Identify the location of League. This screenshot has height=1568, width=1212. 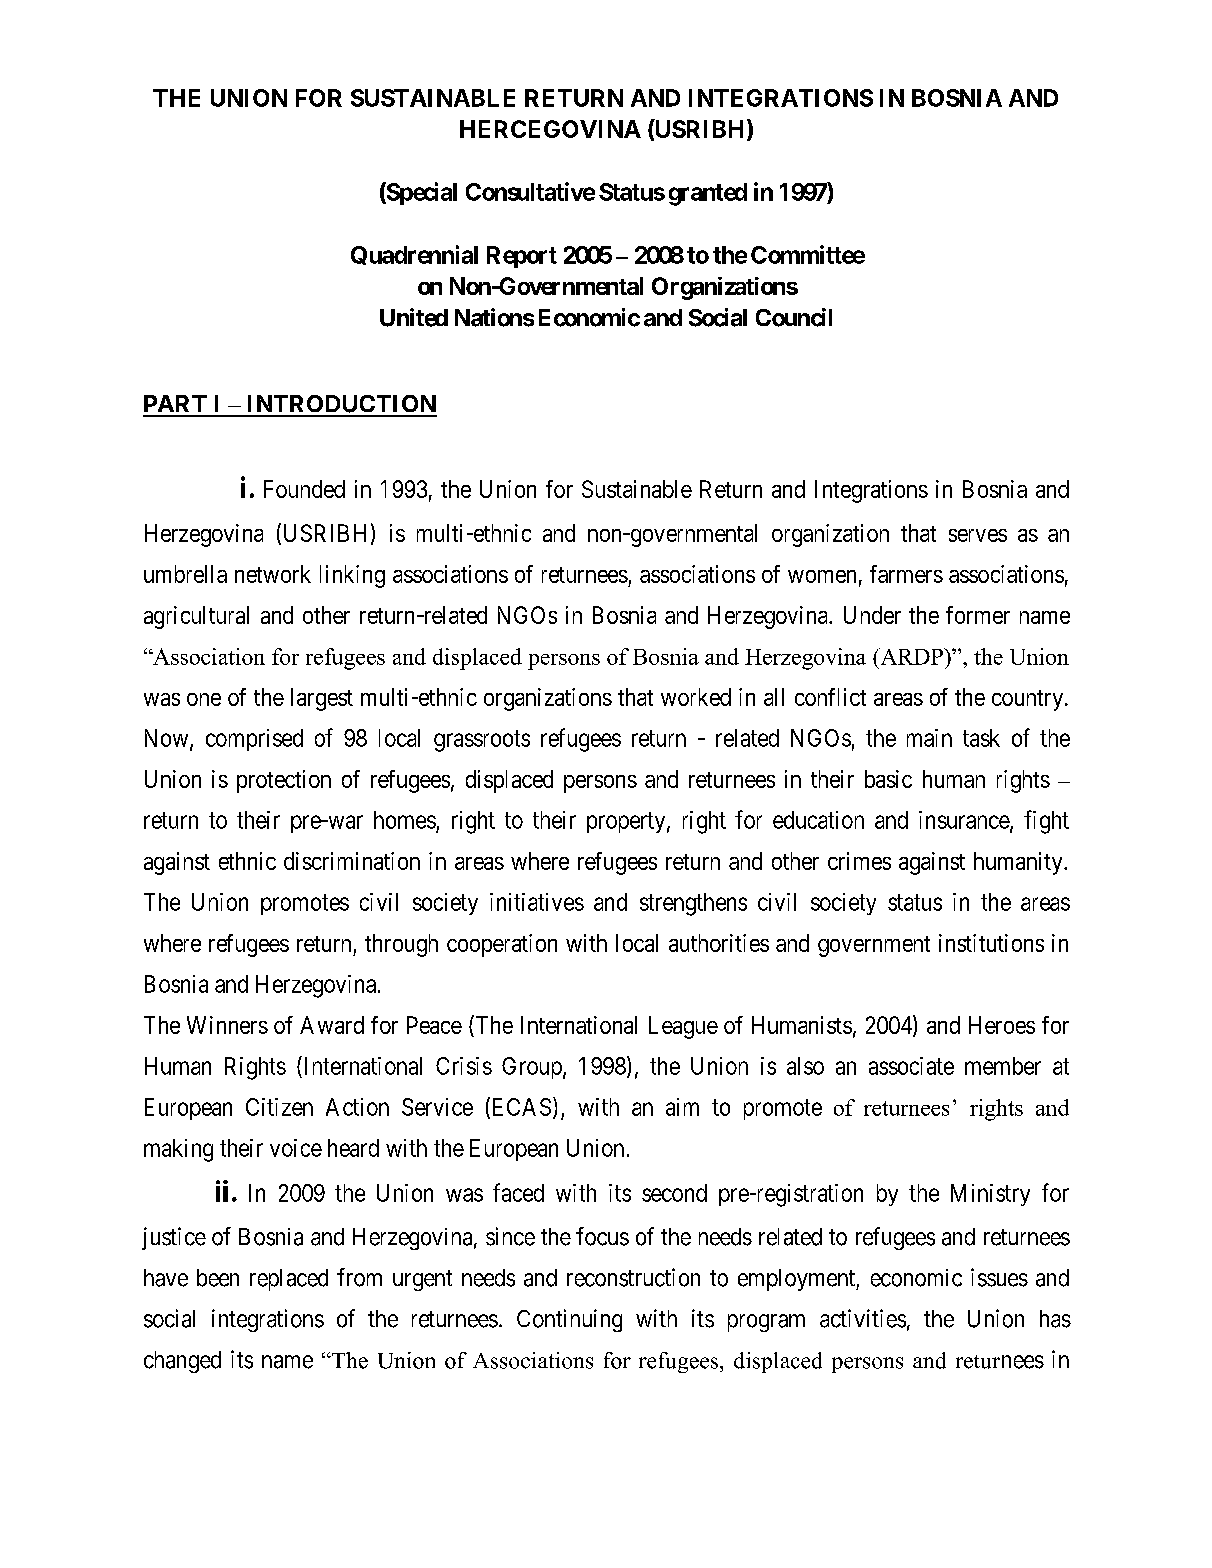
(683, 1027).
